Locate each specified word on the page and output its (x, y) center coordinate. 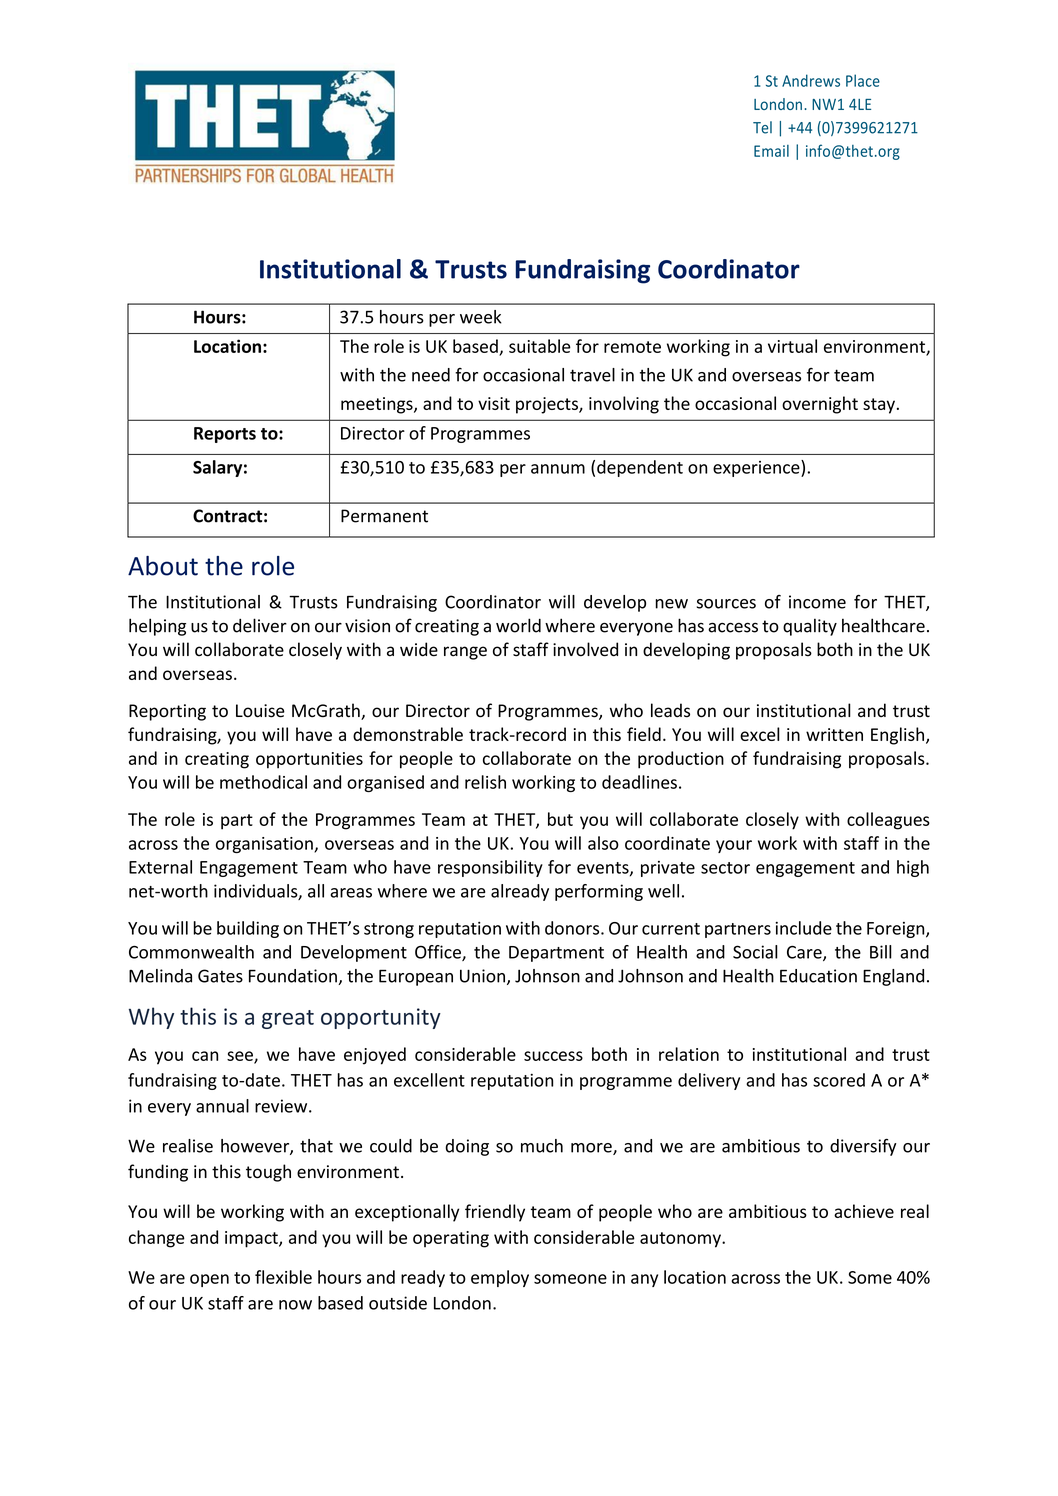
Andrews (811, 80)
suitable (540, 346)
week (481, 317)
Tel (762, 127)
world (518, 625)
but (560, 819)
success (553, 1056)
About (163, 566)
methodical (263, 782)
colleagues (888, 821)
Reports (225, 435)
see (241, 1057)
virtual (792, 346)
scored (839, 1080)
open (209, 1280)
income (817, 602)
